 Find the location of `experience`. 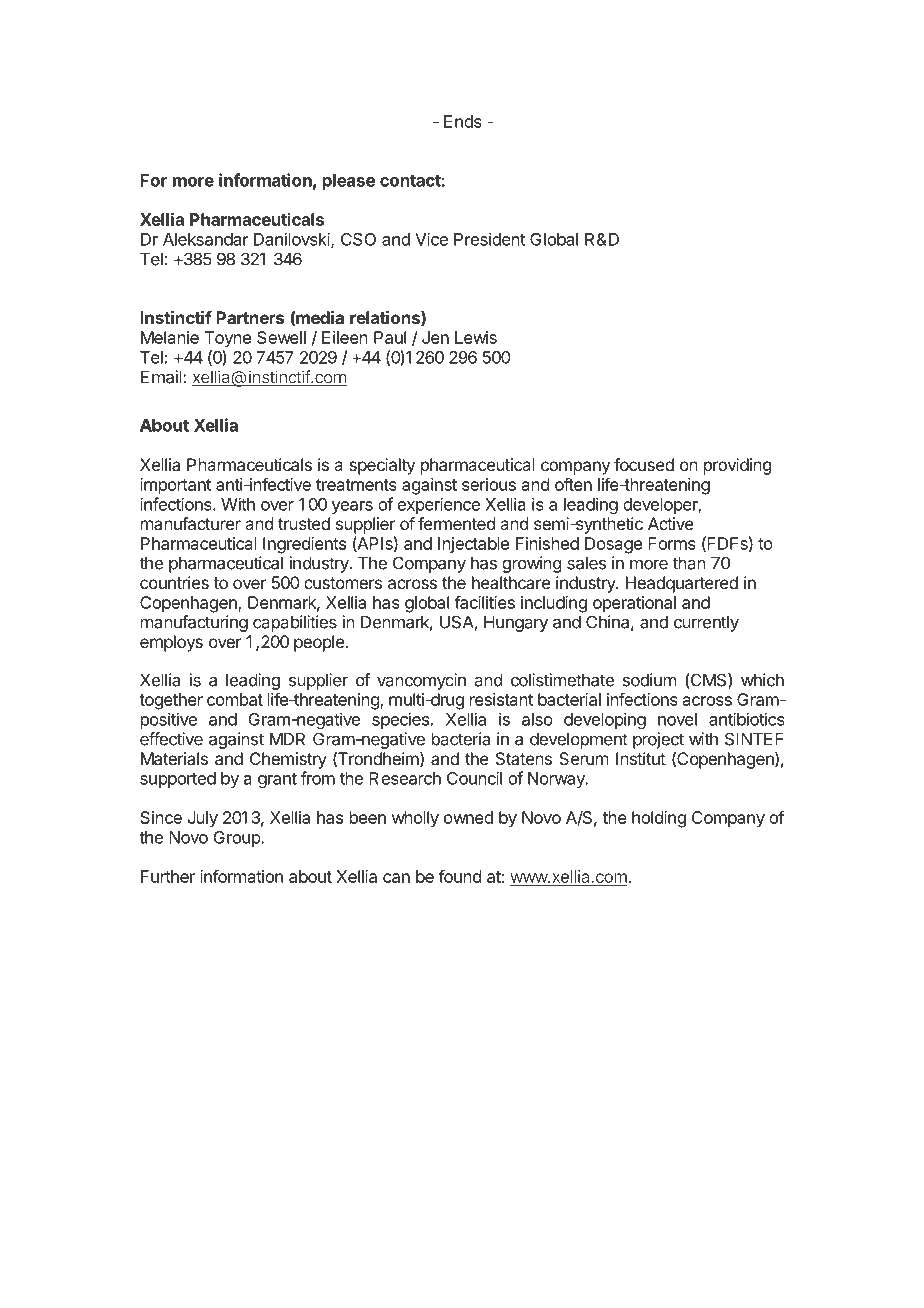

experience is located at coordinates (438, 505).
